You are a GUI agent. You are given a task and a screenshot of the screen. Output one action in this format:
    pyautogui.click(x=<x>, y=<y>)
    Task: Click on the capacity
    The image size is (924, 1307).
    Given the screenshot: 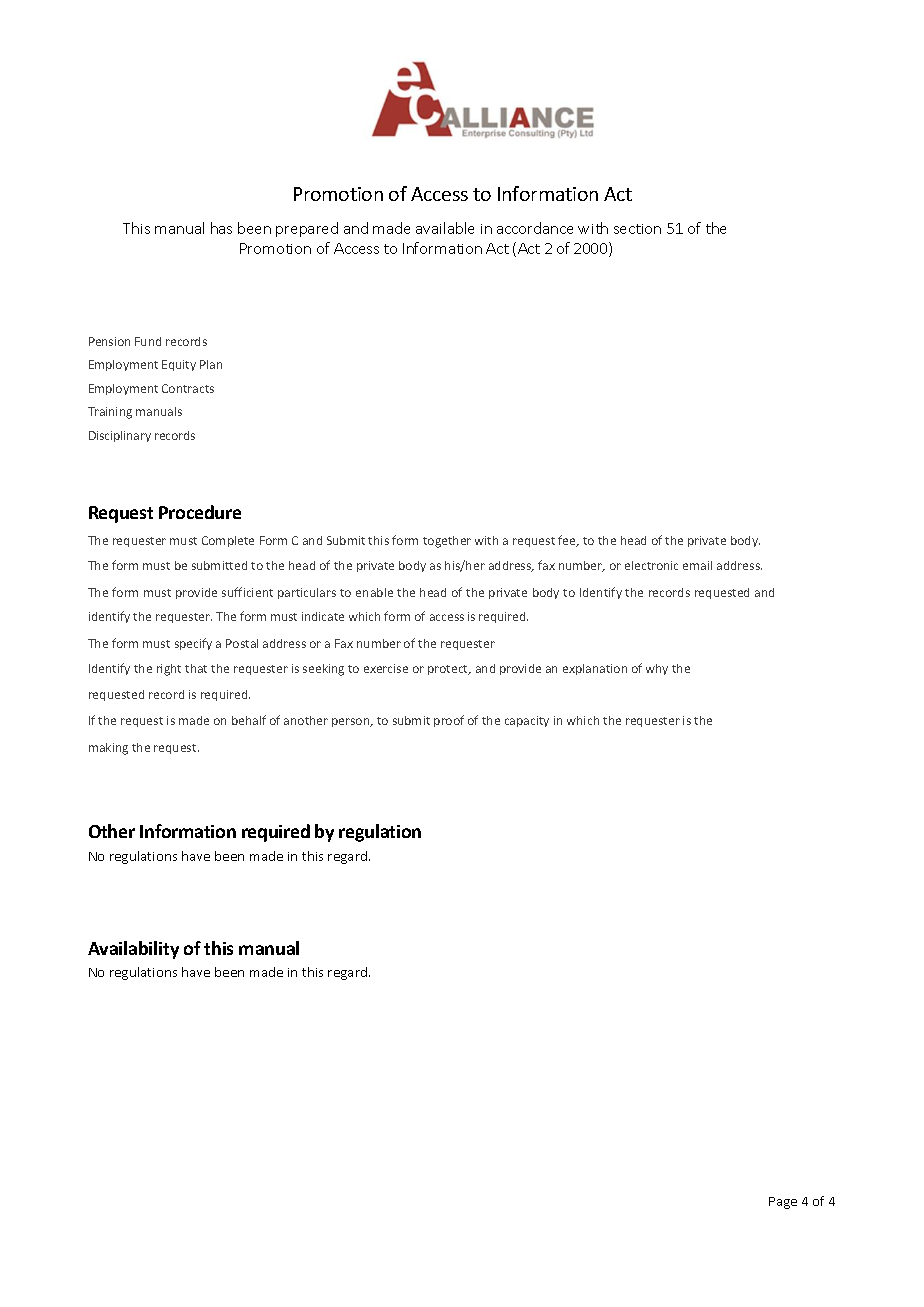 What is the action you would take?
    pyautogui.click(x=527, y=721)
